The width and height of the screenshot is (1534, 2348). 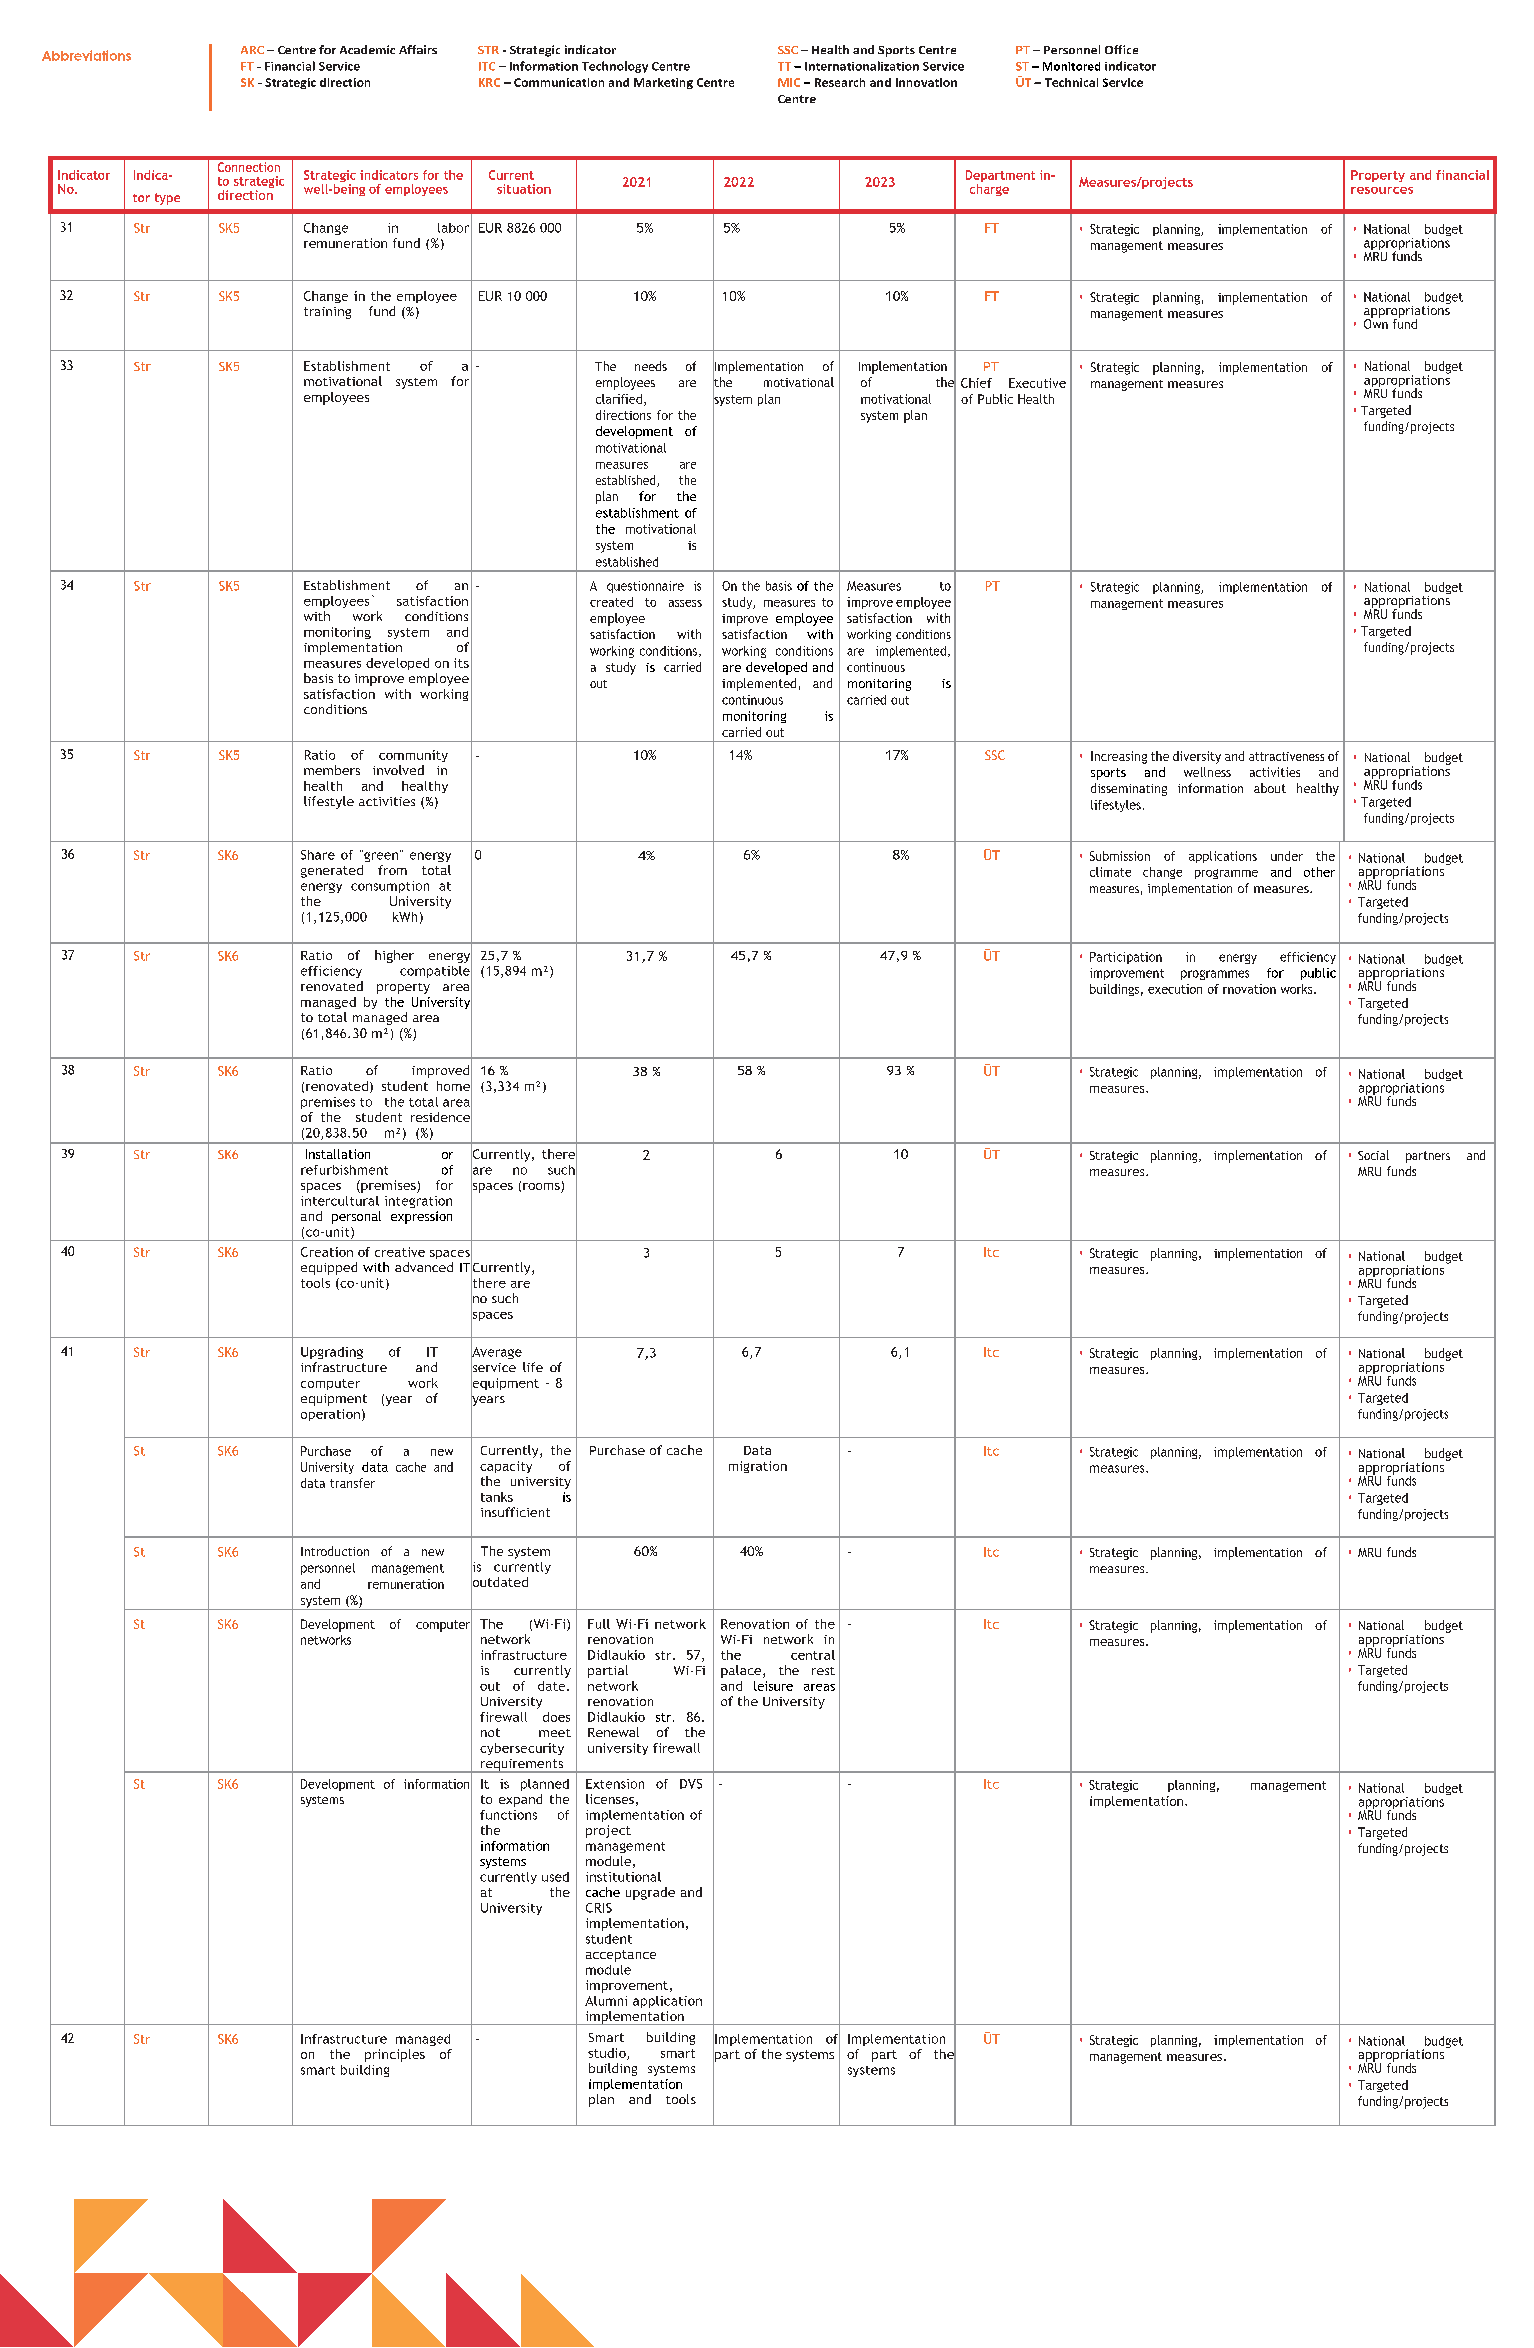 What do you see at coordinates (823, 1671) in the screenshot?
I see `rest` at bounding box center [823, 1671].
